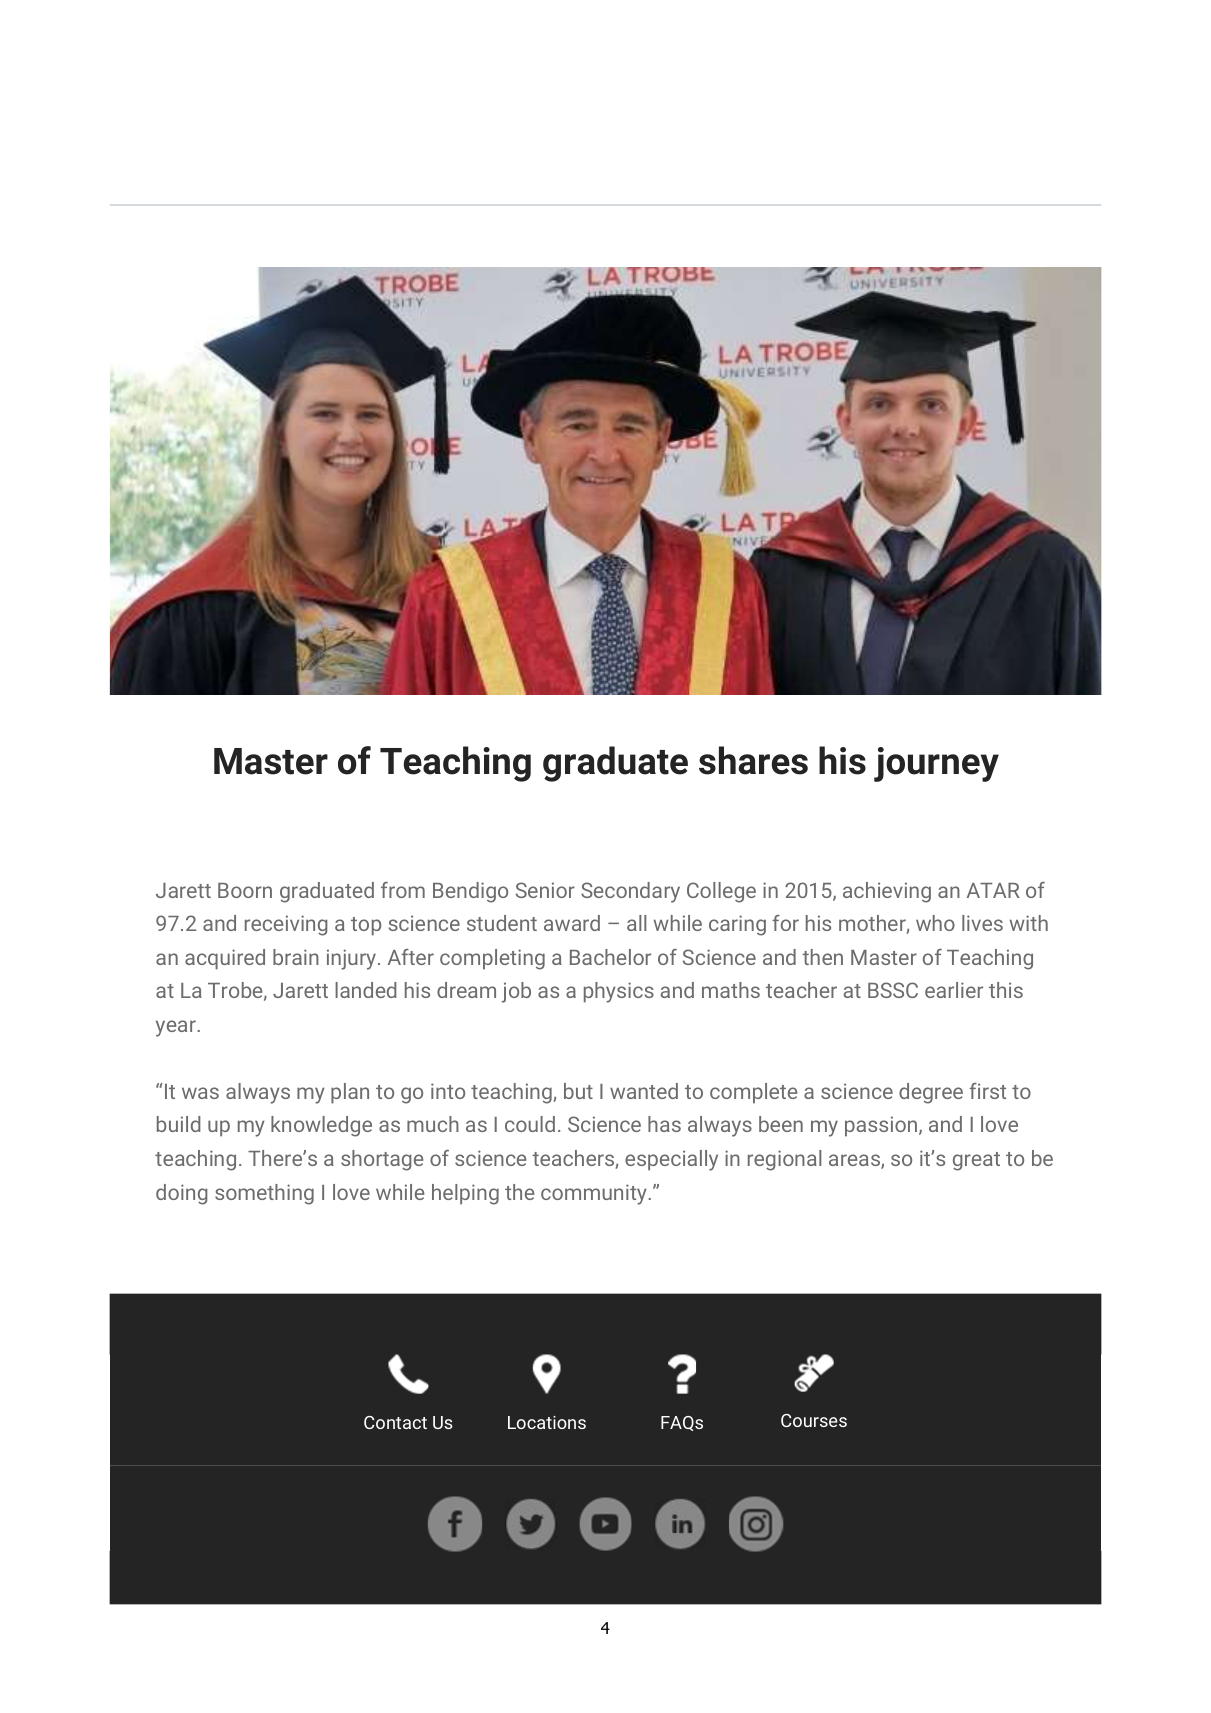 The width and height of the screenshot is (1211, 1713). I want to click on Locations, so click(547, 1422).
